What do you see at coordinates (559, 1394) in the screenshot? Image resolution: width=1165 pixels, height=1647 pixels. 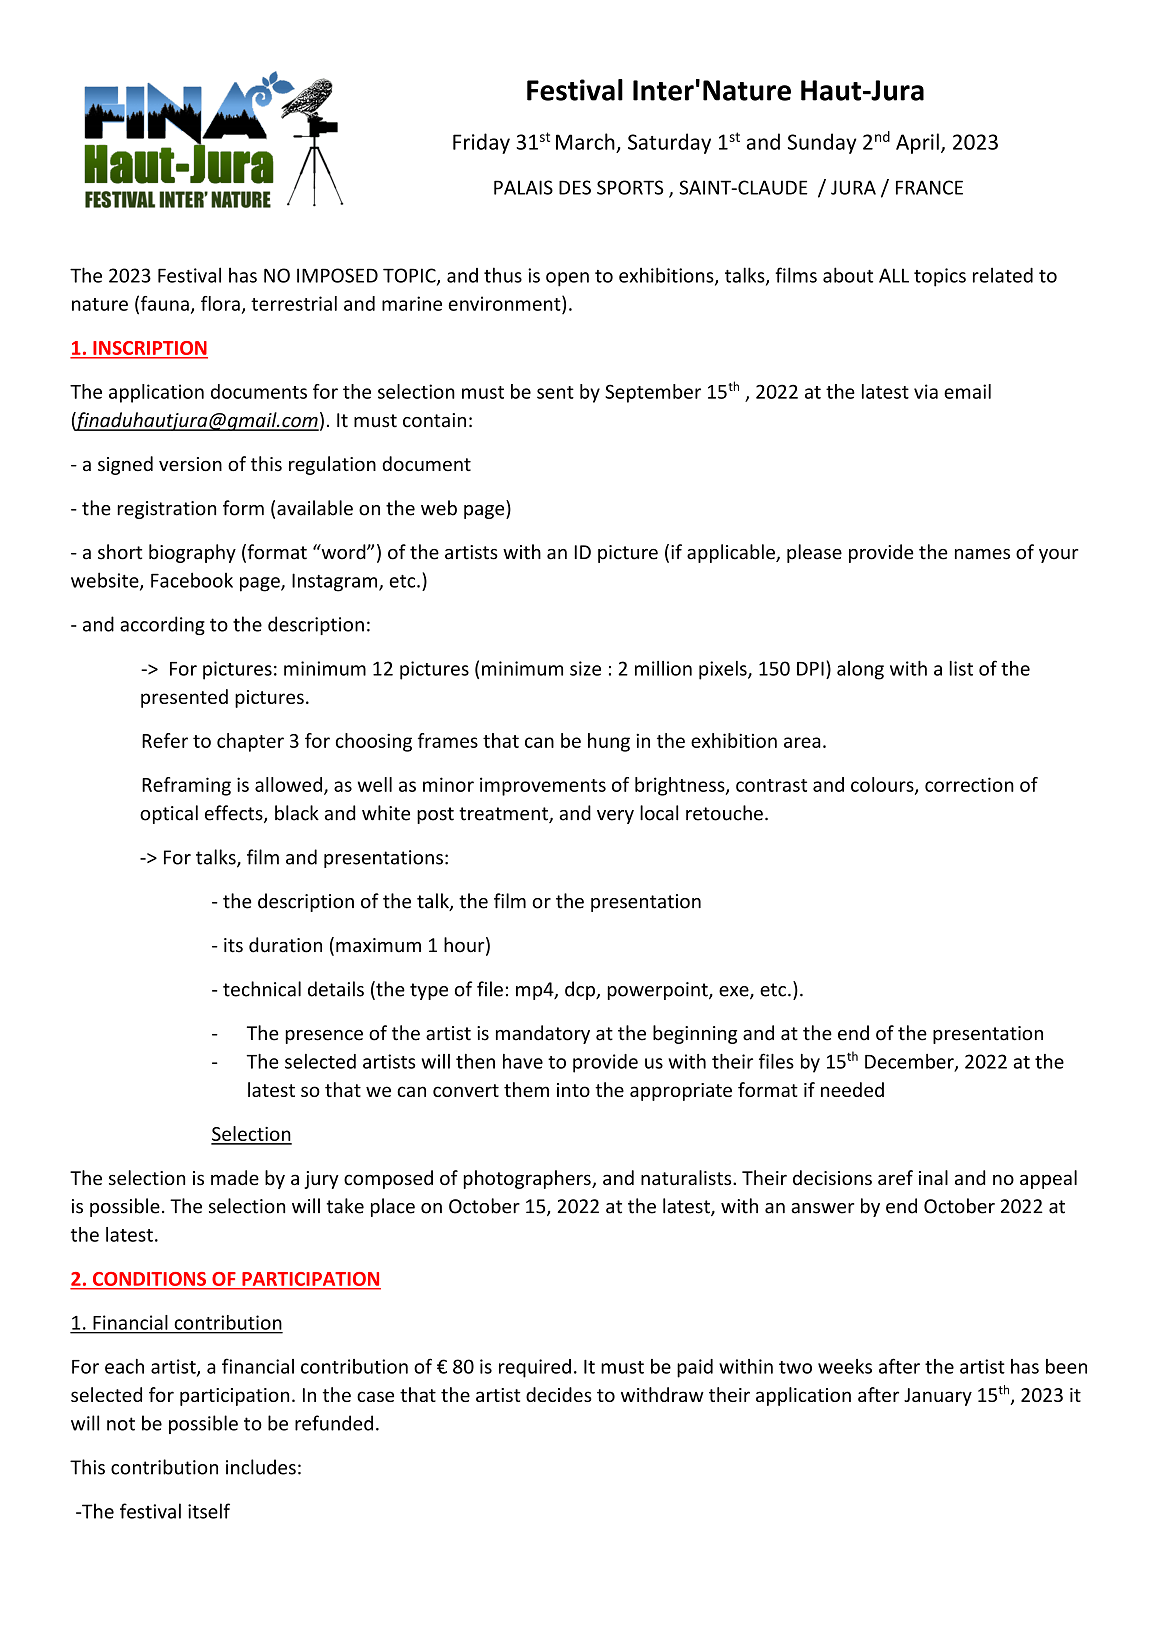 I see `decides` at bounding box center [559, 1394].
